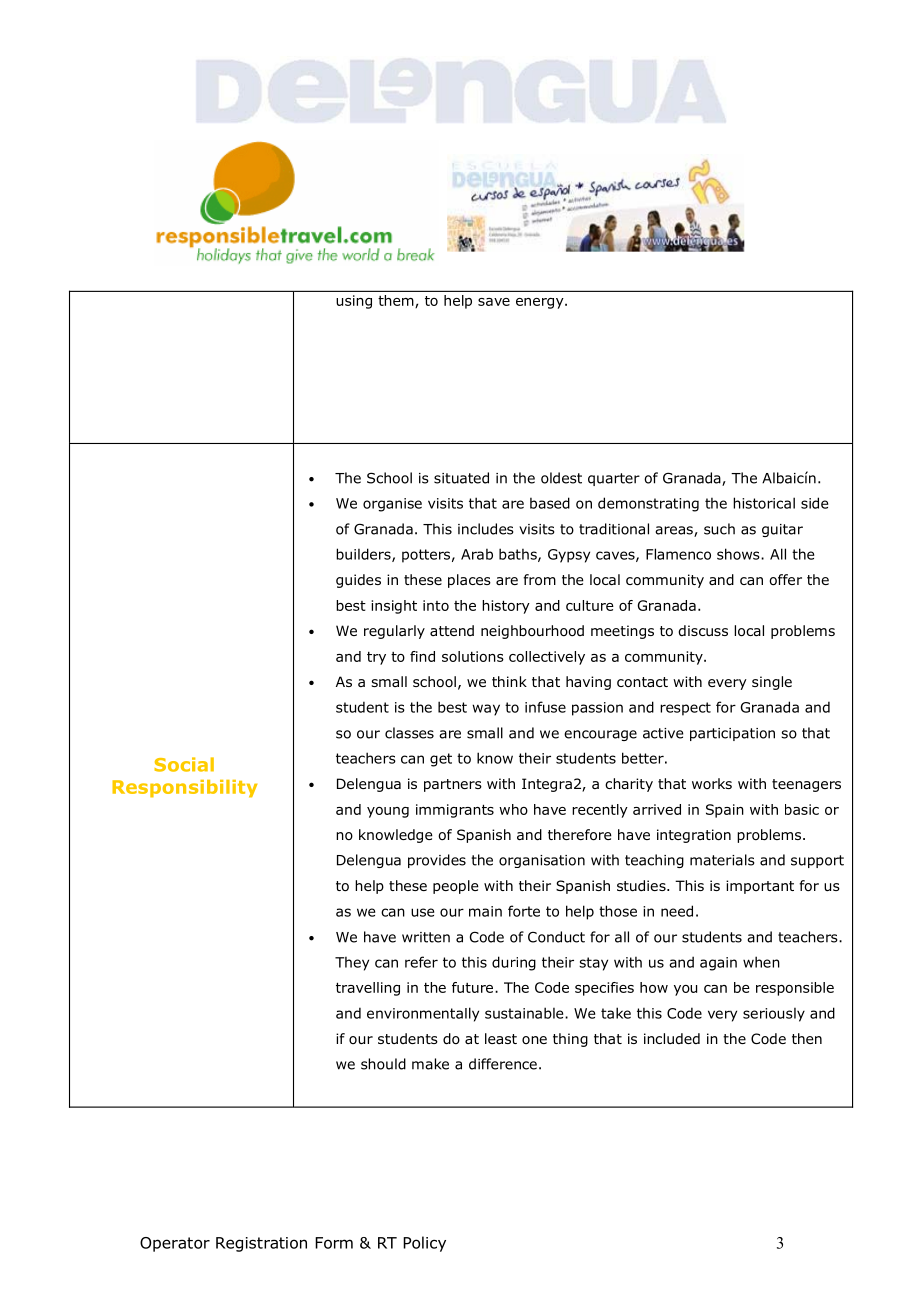  Describe the element at coordinates (494, 302) in the screenshot. I see `save` at that location.
